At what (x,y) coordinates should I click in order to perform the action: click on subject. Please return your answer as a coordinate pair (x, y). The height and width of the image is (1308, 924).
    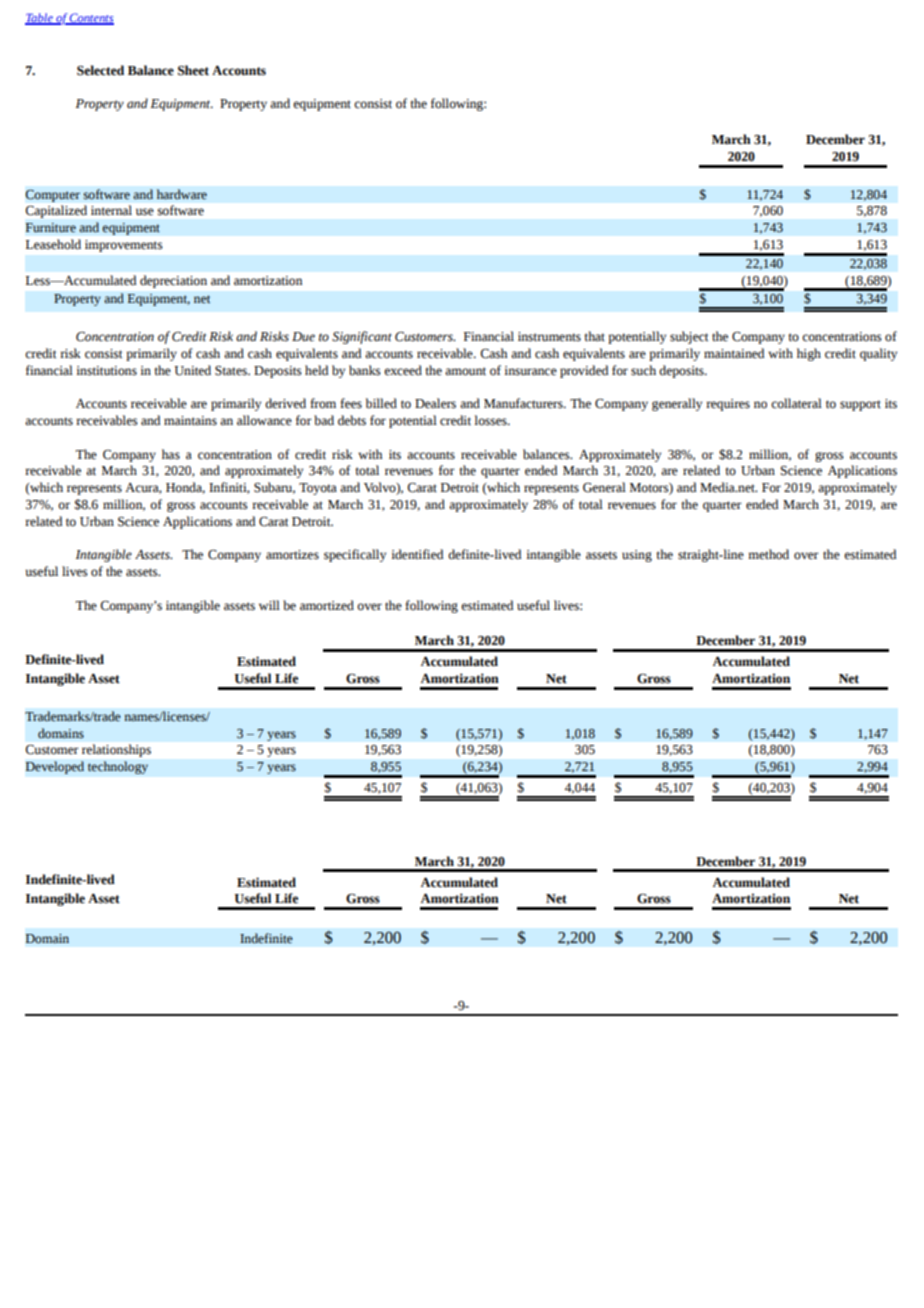
    Looking at the image, I should click on (689, 337).
